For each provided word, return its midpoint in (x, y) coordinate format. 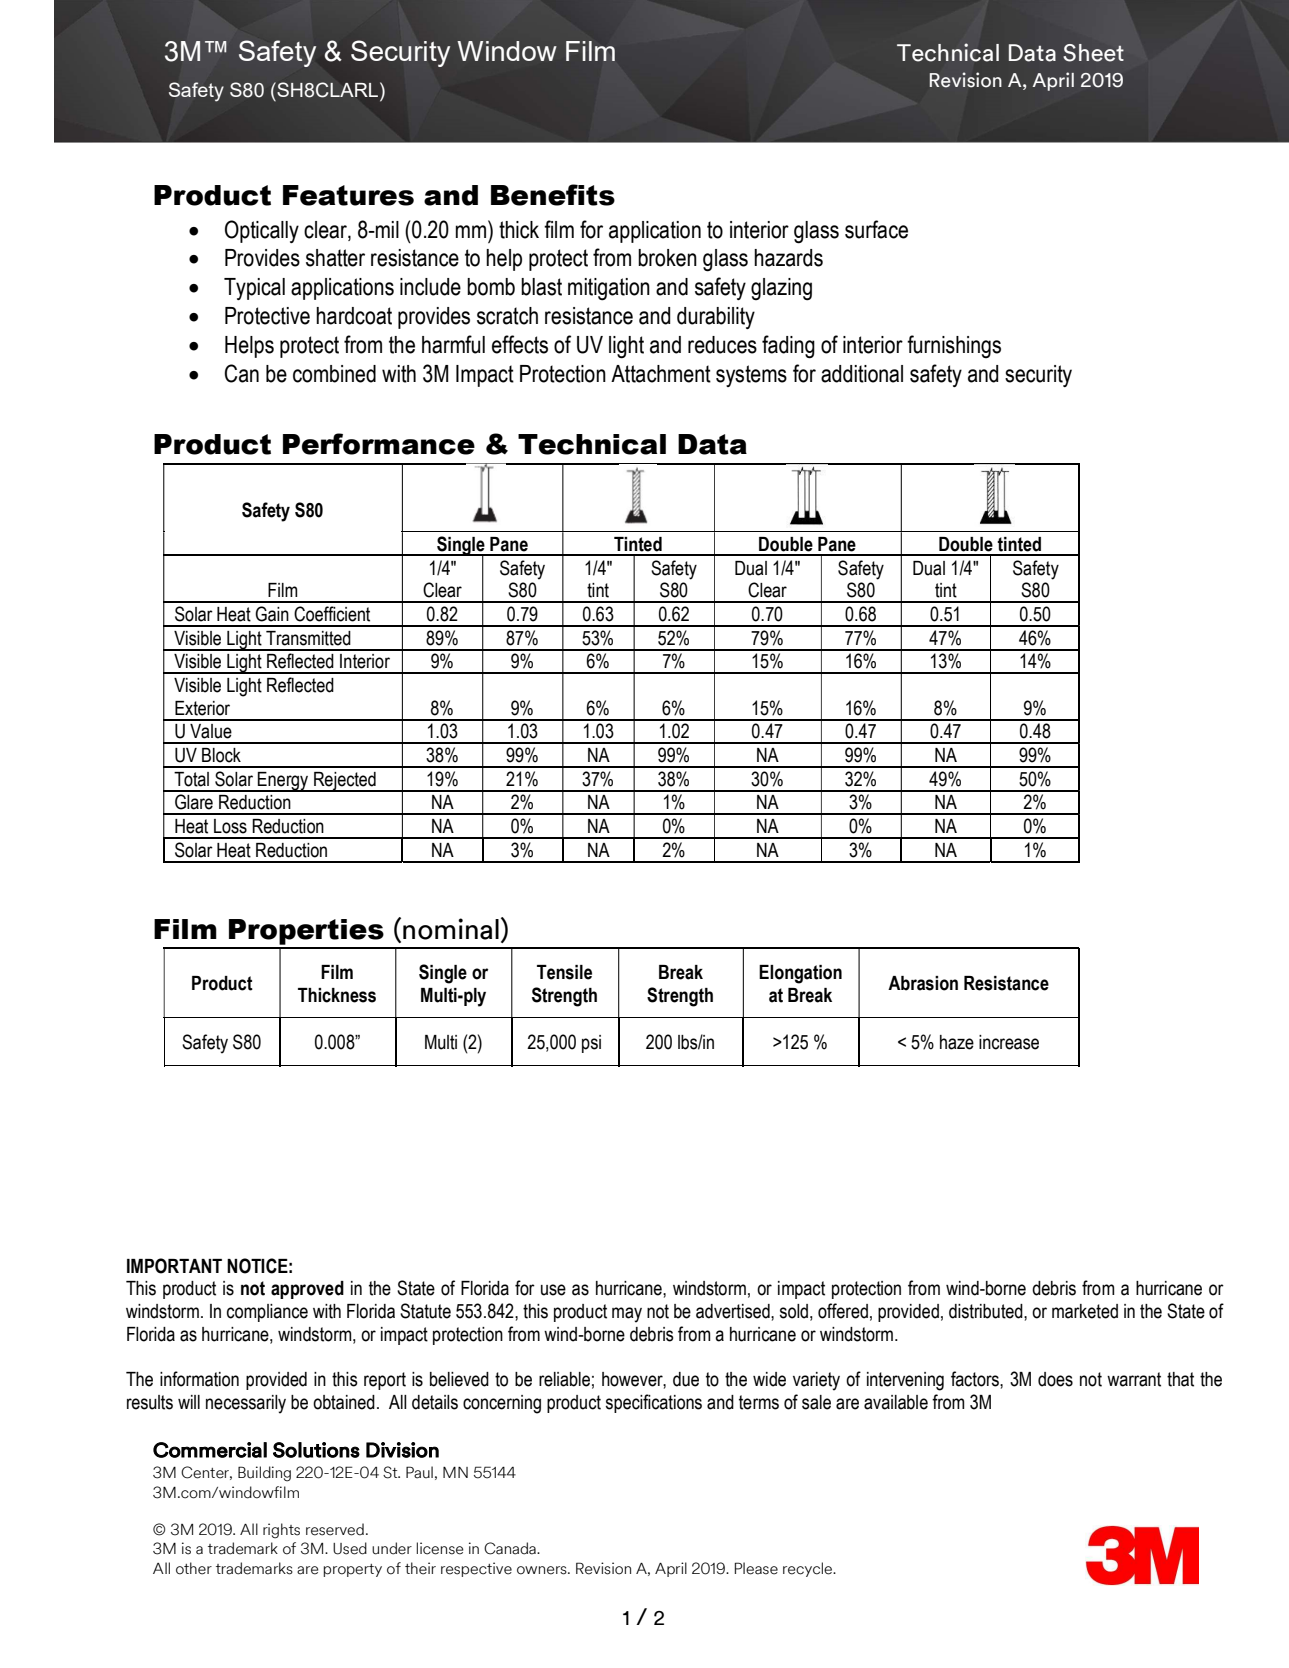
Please (756, 1568)
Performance (379, 444)
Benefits (553, 195)
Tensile (564, 972)
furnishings (954, 346)
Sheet (1093, 53)
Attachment (661, 374)
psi (591, 1044)
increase (1009, 1042)
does (1055, 1379)
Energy (283, 782)
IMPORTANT (174, 1266)
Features (348, 195)
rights (281, 1531)
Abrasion (923, 983)
